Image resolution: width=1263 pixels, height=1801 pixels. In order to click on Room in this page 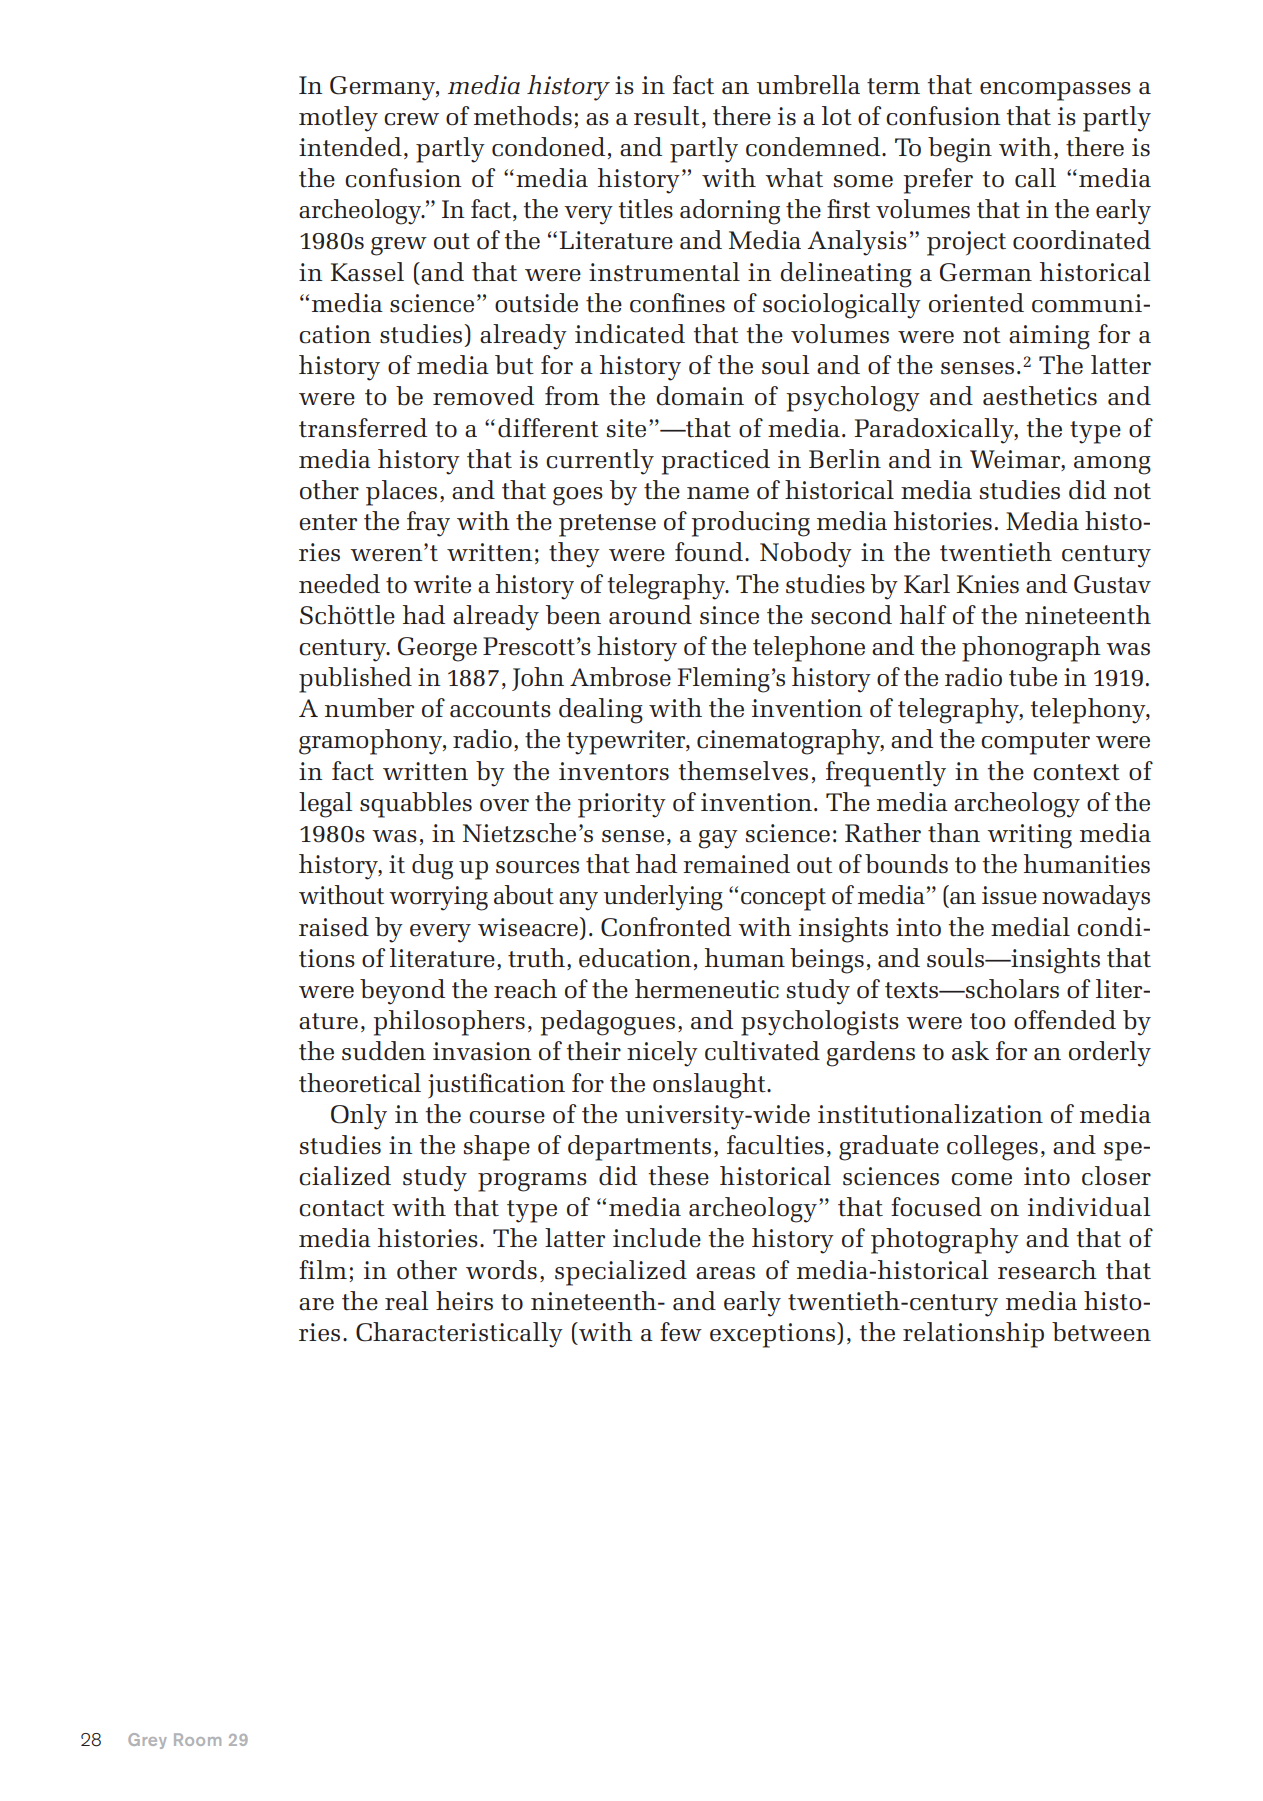, I will do `click(197, 1739)`.
